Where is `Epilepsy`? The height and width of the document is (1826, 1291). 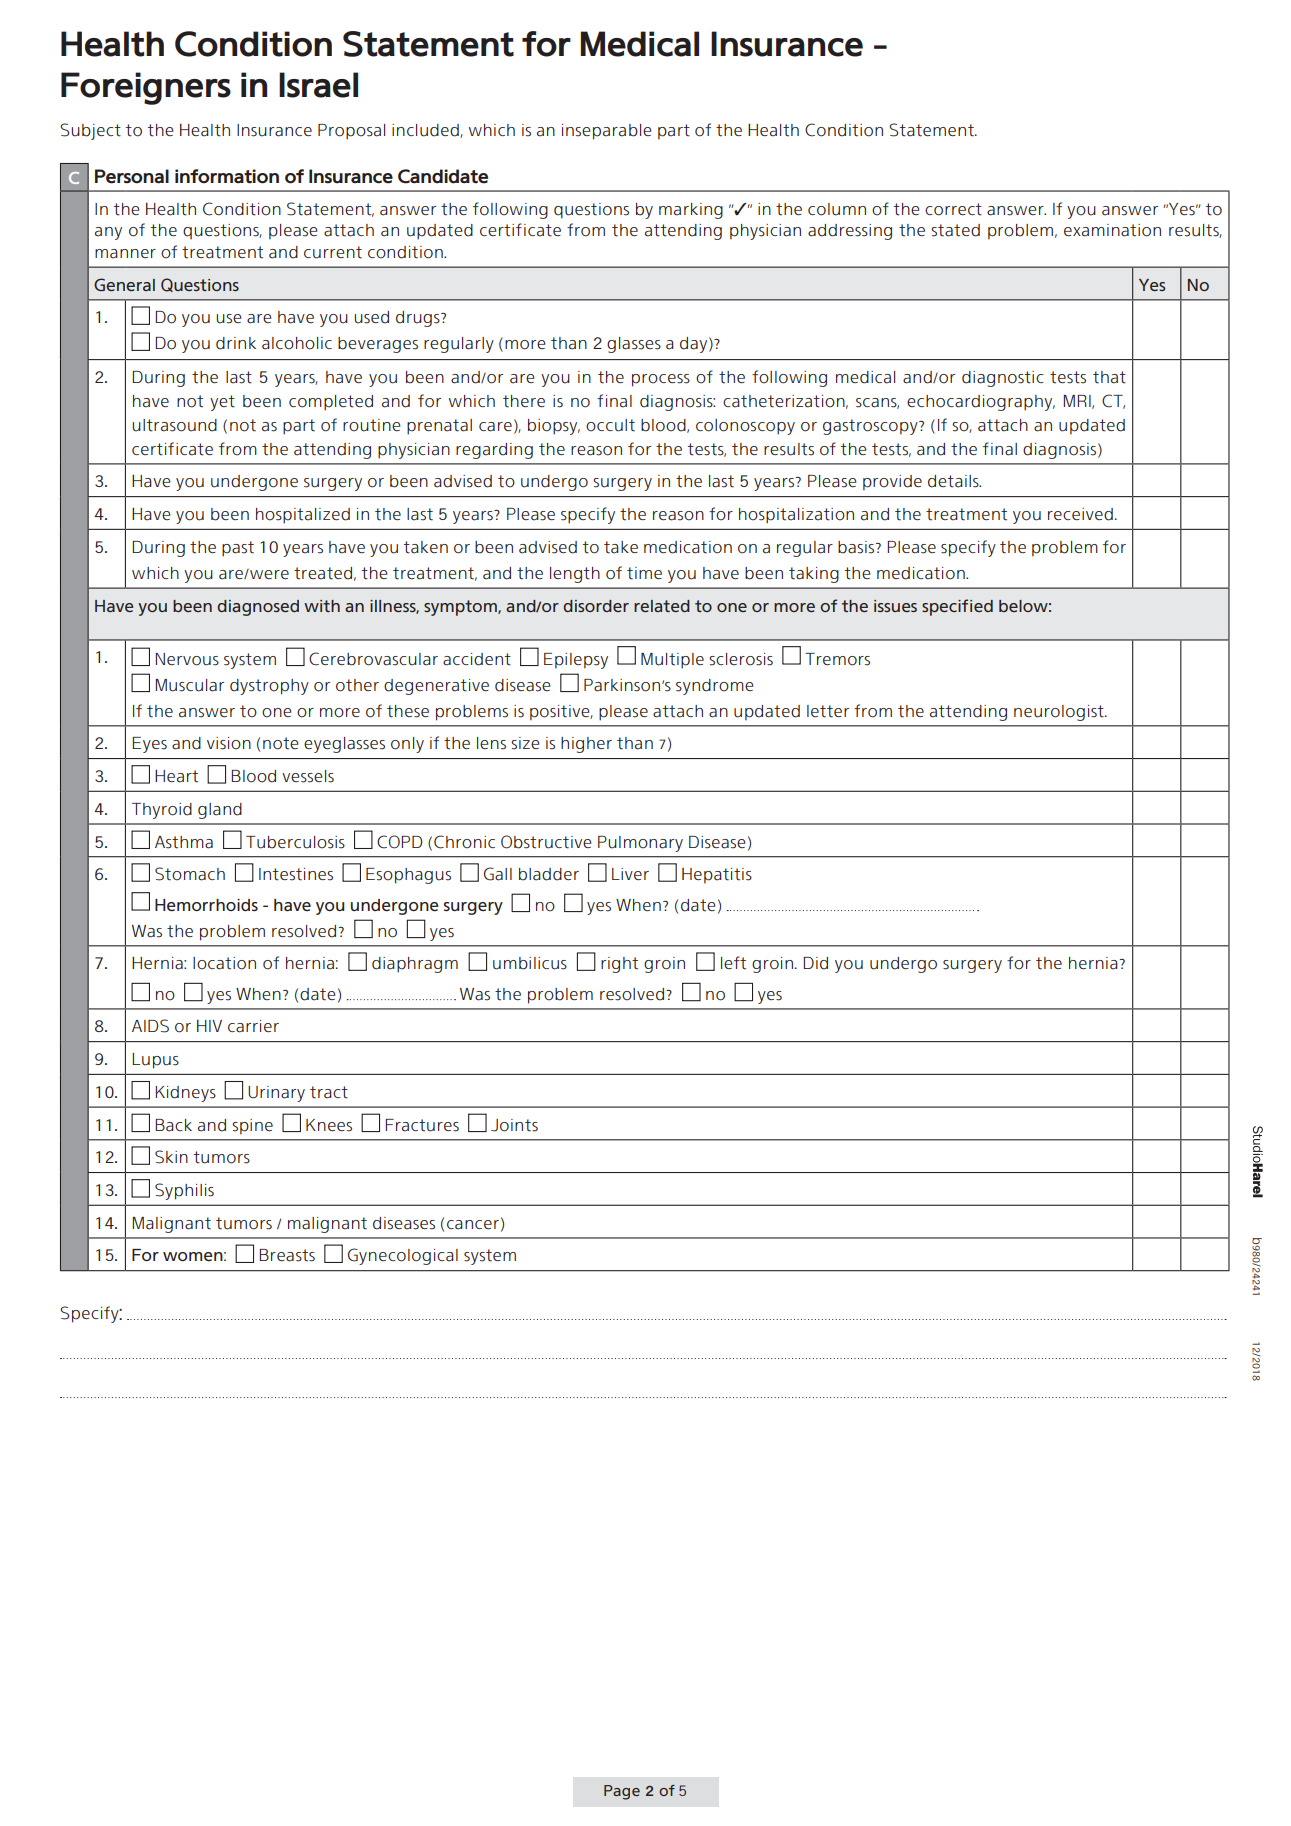
Epilepsy is located at coordinates (576, 661).
